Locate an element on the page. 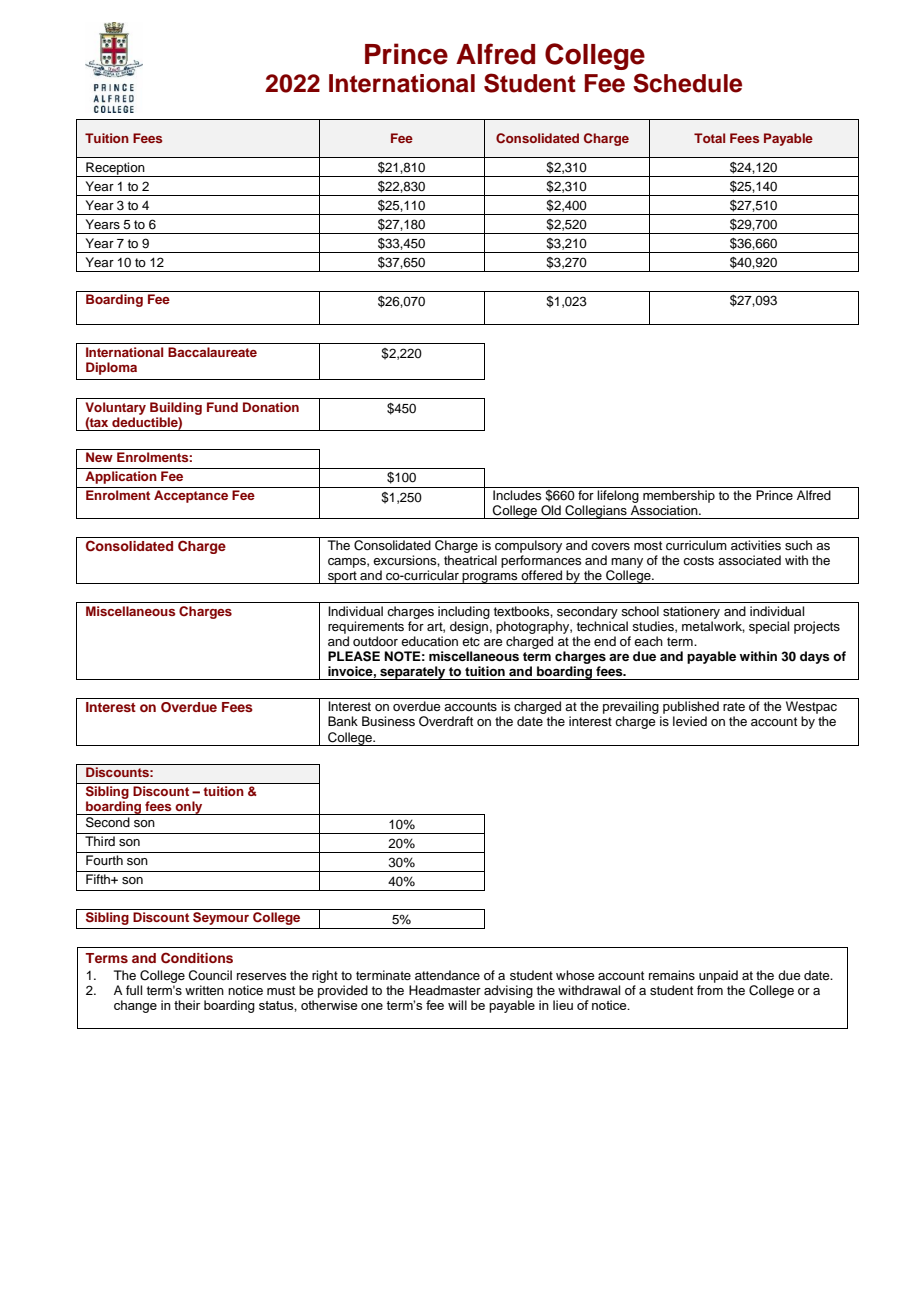 The height and width of the image is (1308, 924). Council is located at coordinates (210, 975).
